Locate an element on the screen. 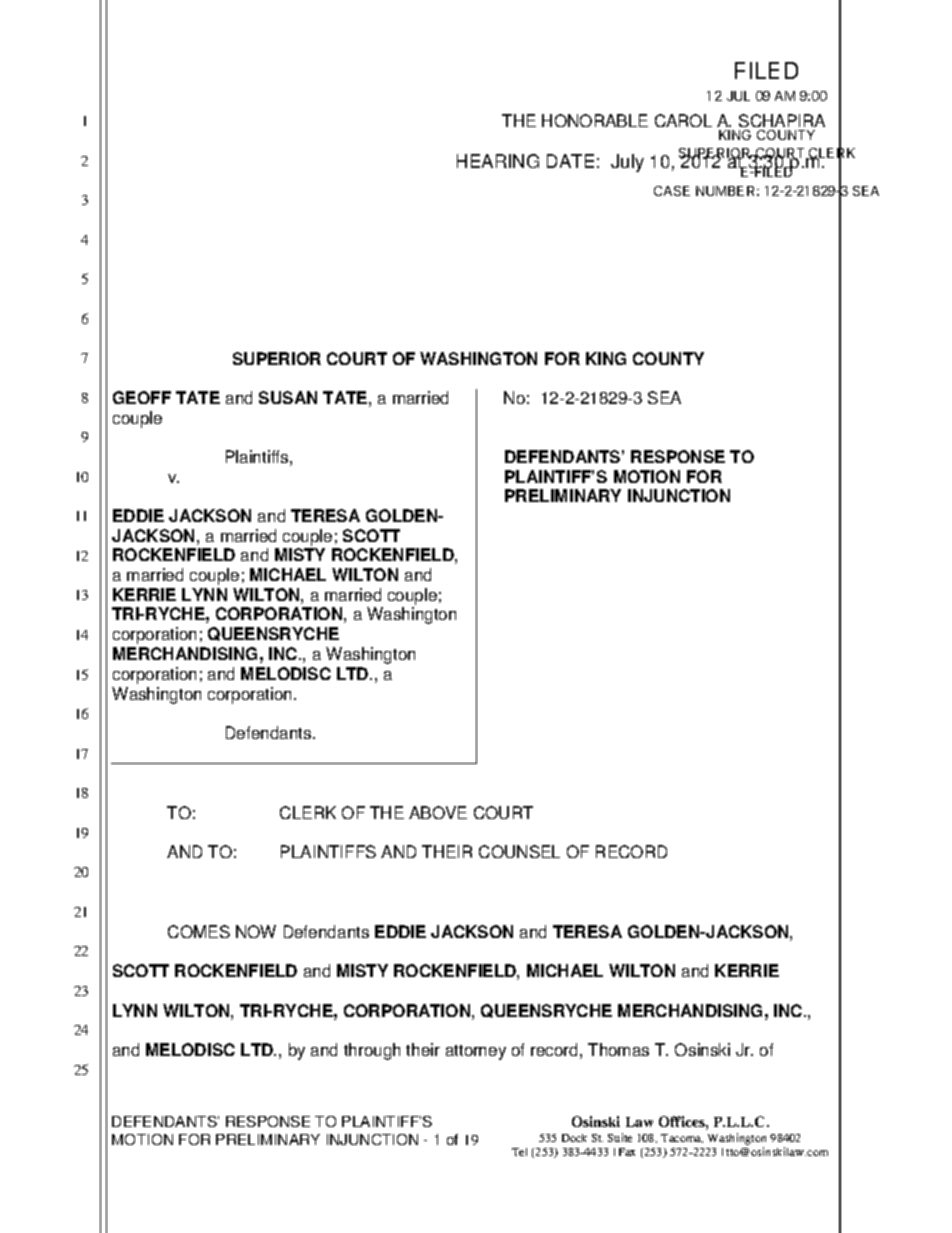  through is located at coordinates (372, 1051).
